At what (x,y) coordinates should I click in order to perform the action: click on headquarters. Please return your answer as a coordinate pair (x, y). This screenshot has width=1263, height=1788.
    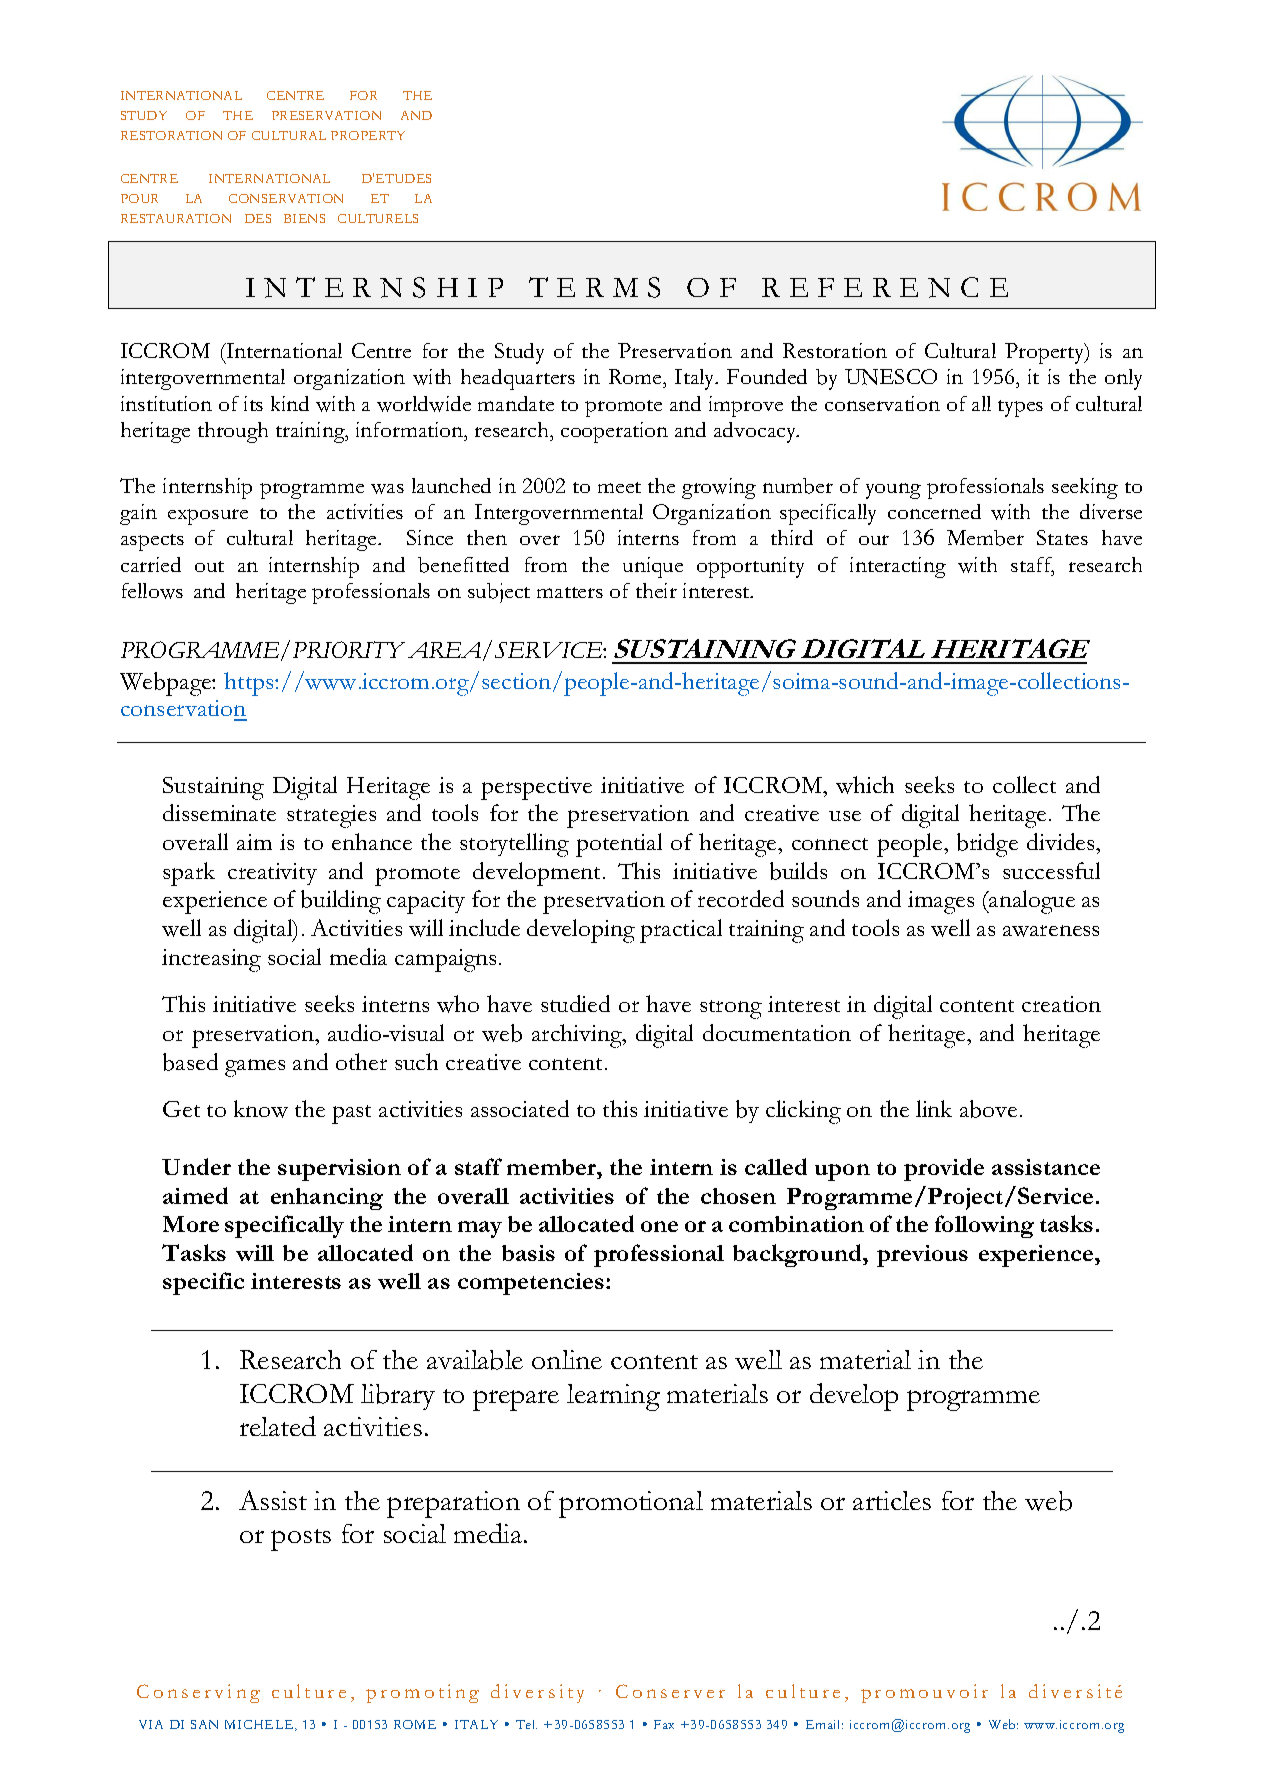
    Looking at the image, I should click on (518, 379).
